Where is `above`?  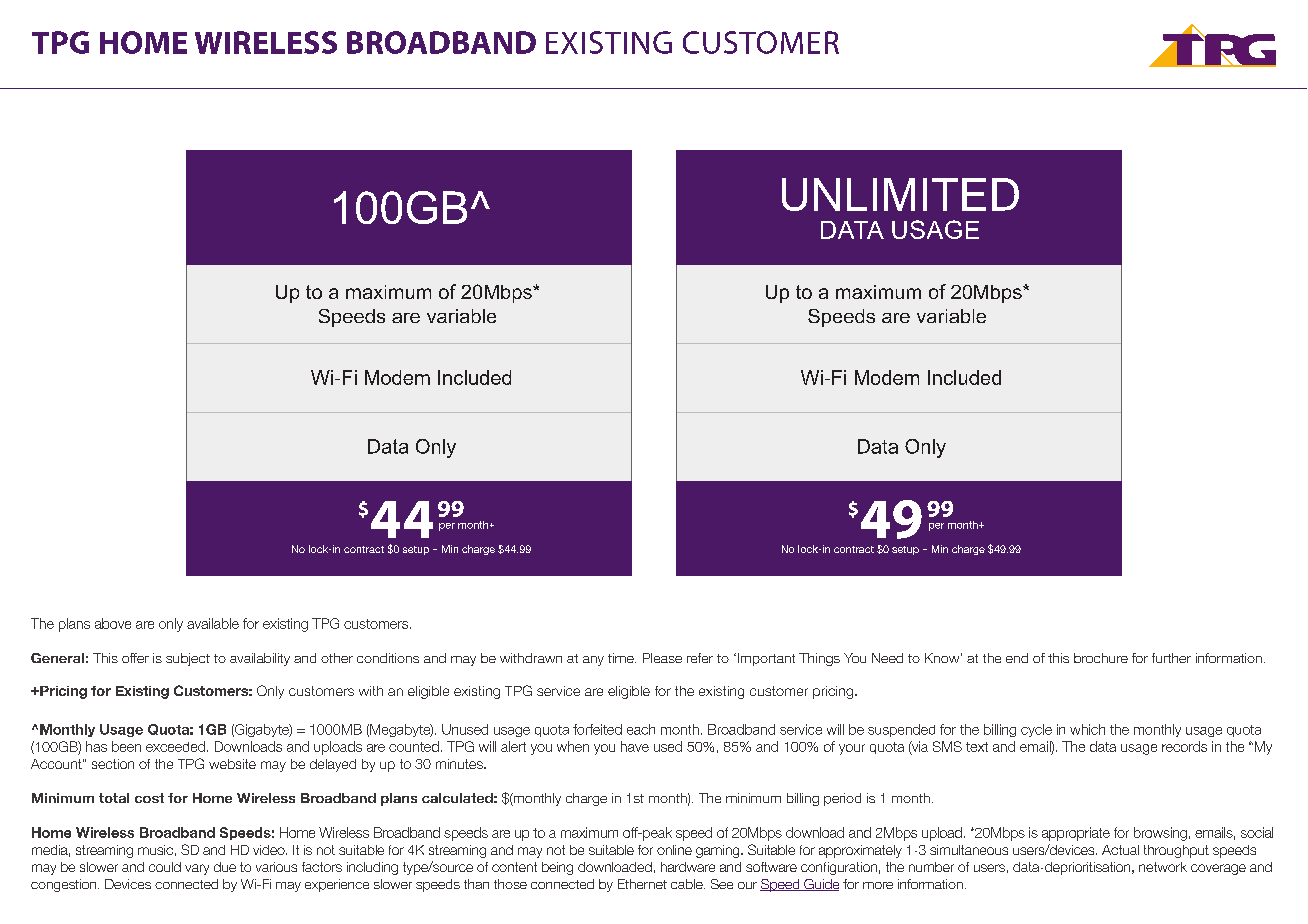
above is located at coordinates (113, 623).
